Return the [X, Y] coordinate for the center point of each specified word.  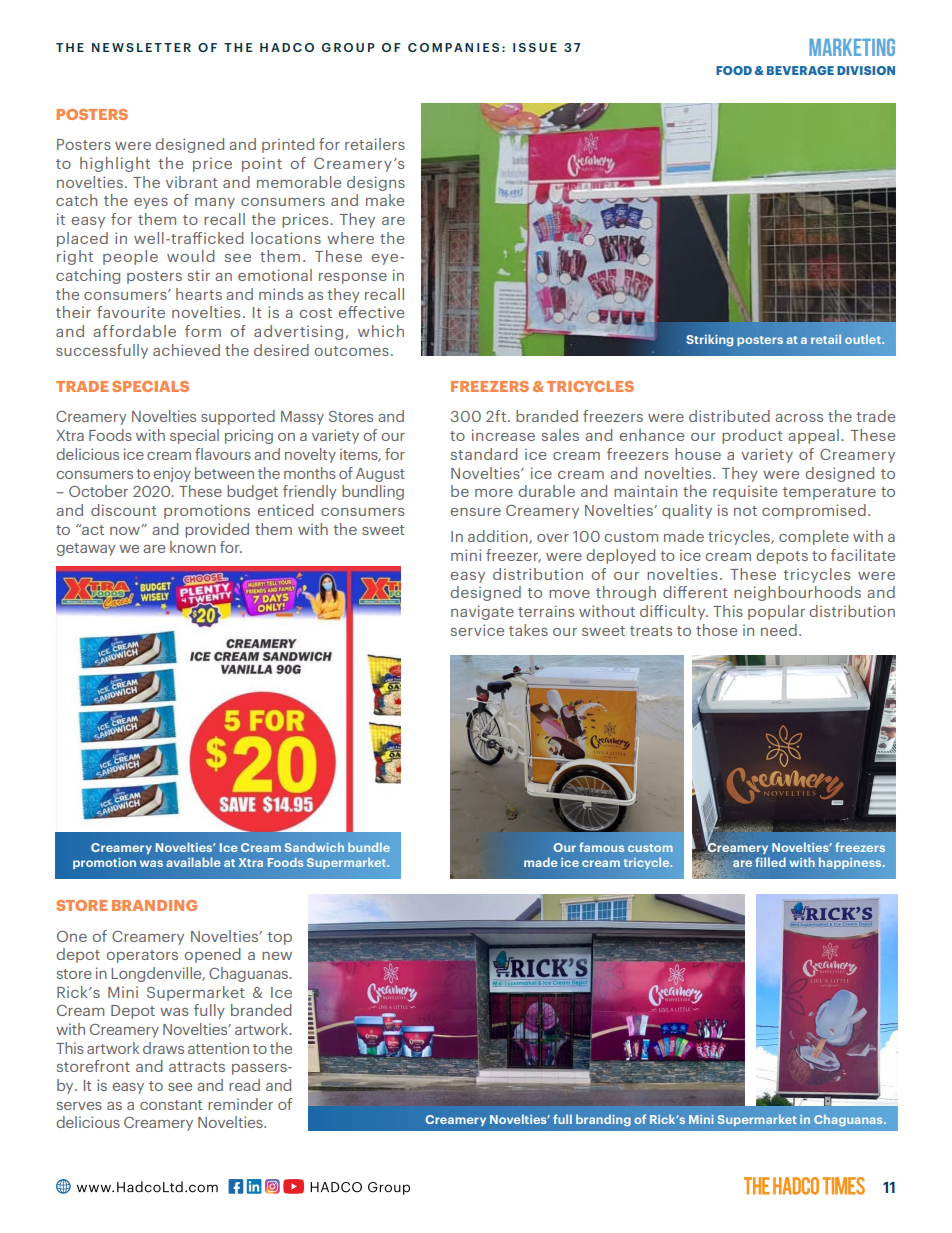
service [477, 630]
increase [503, 435]
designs [376, 183]
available [193, 862]
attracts [197, 1067]
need [779, 630]
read [244, 1085]
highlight [115, 164]
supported [238, 417]
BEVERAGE [800, 70]
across [799, 418]
